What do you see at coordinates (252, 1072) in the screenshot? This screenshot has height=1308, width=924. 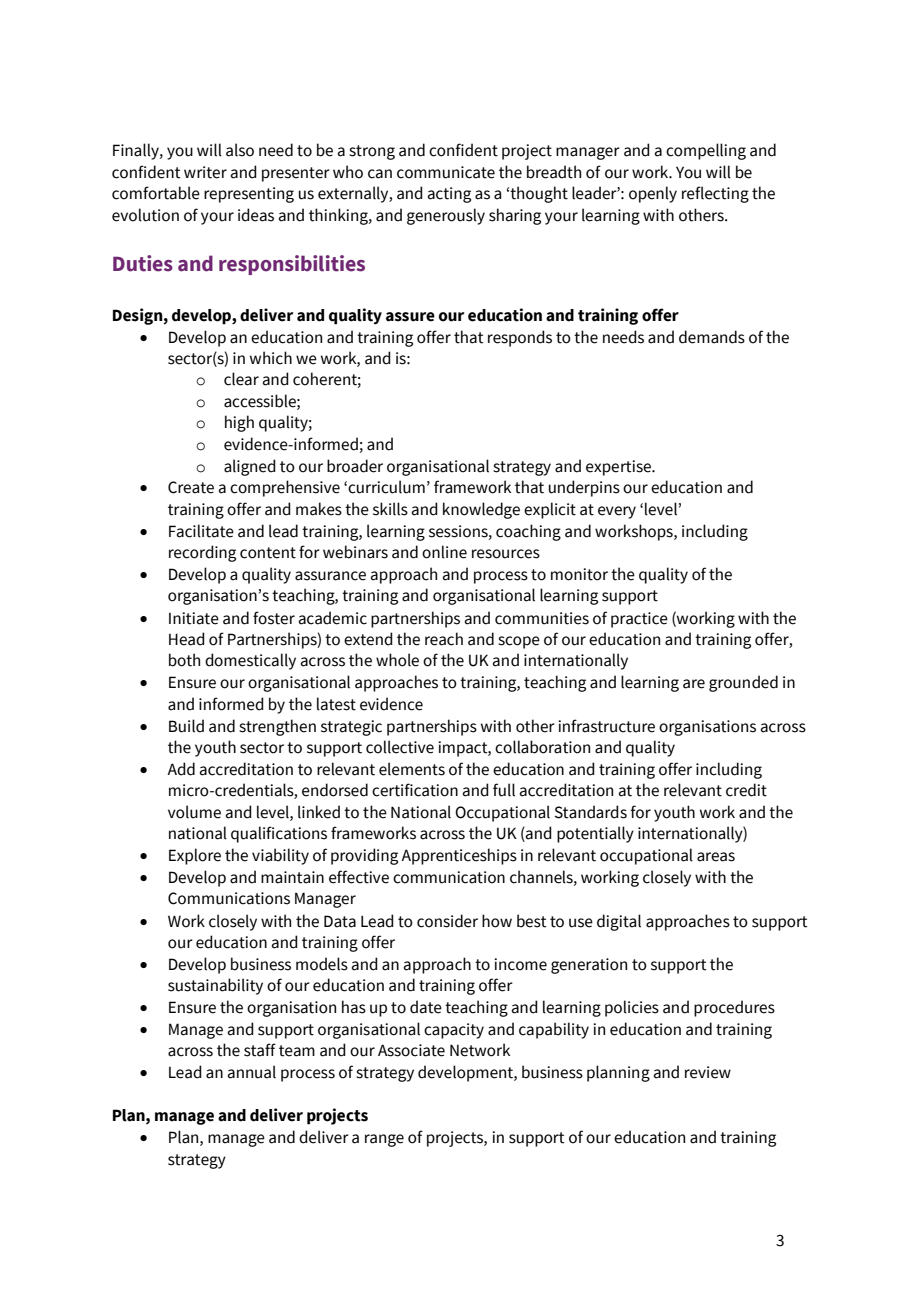 I see `annual` at bounding box center [252, 1072].
